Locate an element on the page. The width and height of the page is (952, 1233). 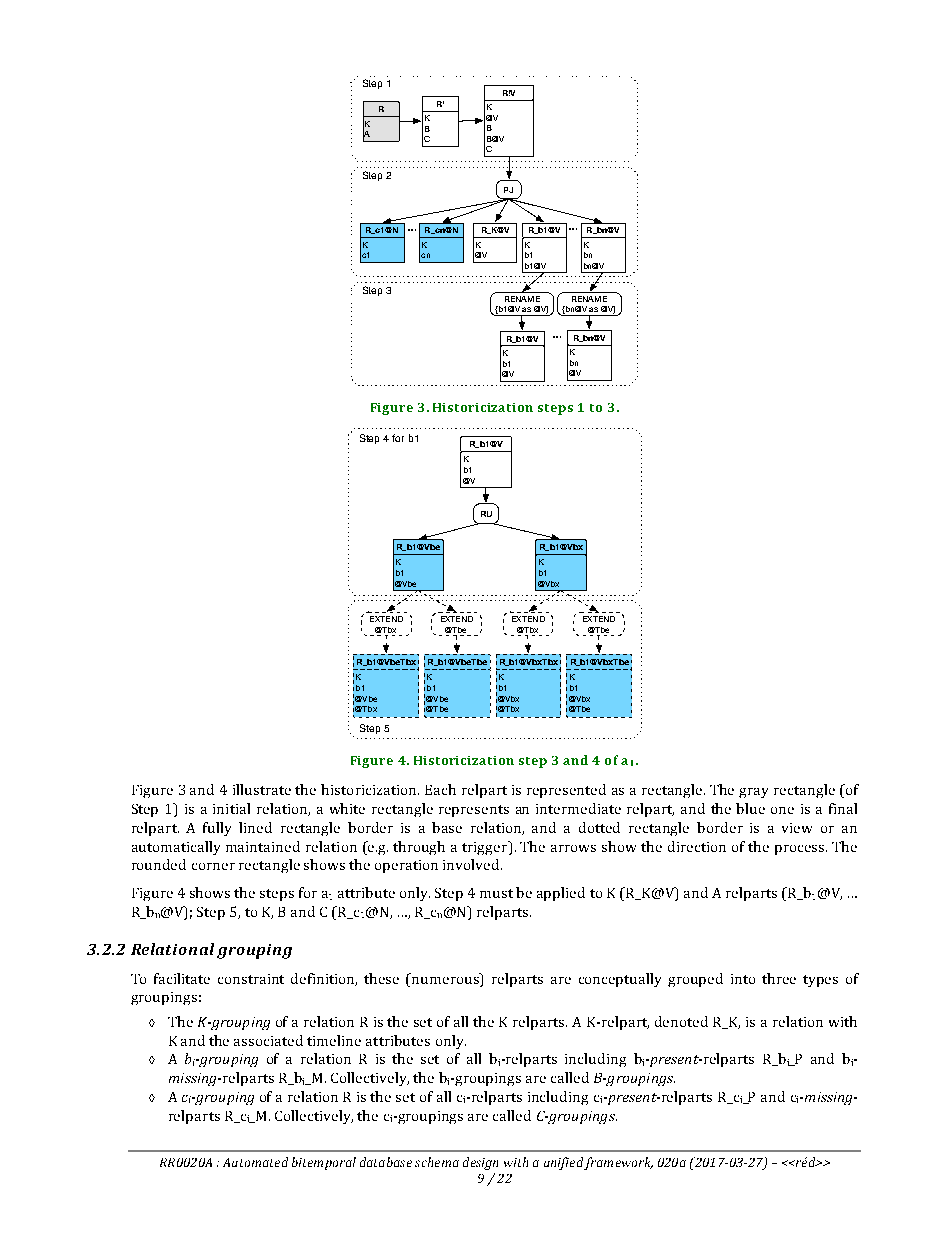
Automated is located at coordinates (255, 1162).
